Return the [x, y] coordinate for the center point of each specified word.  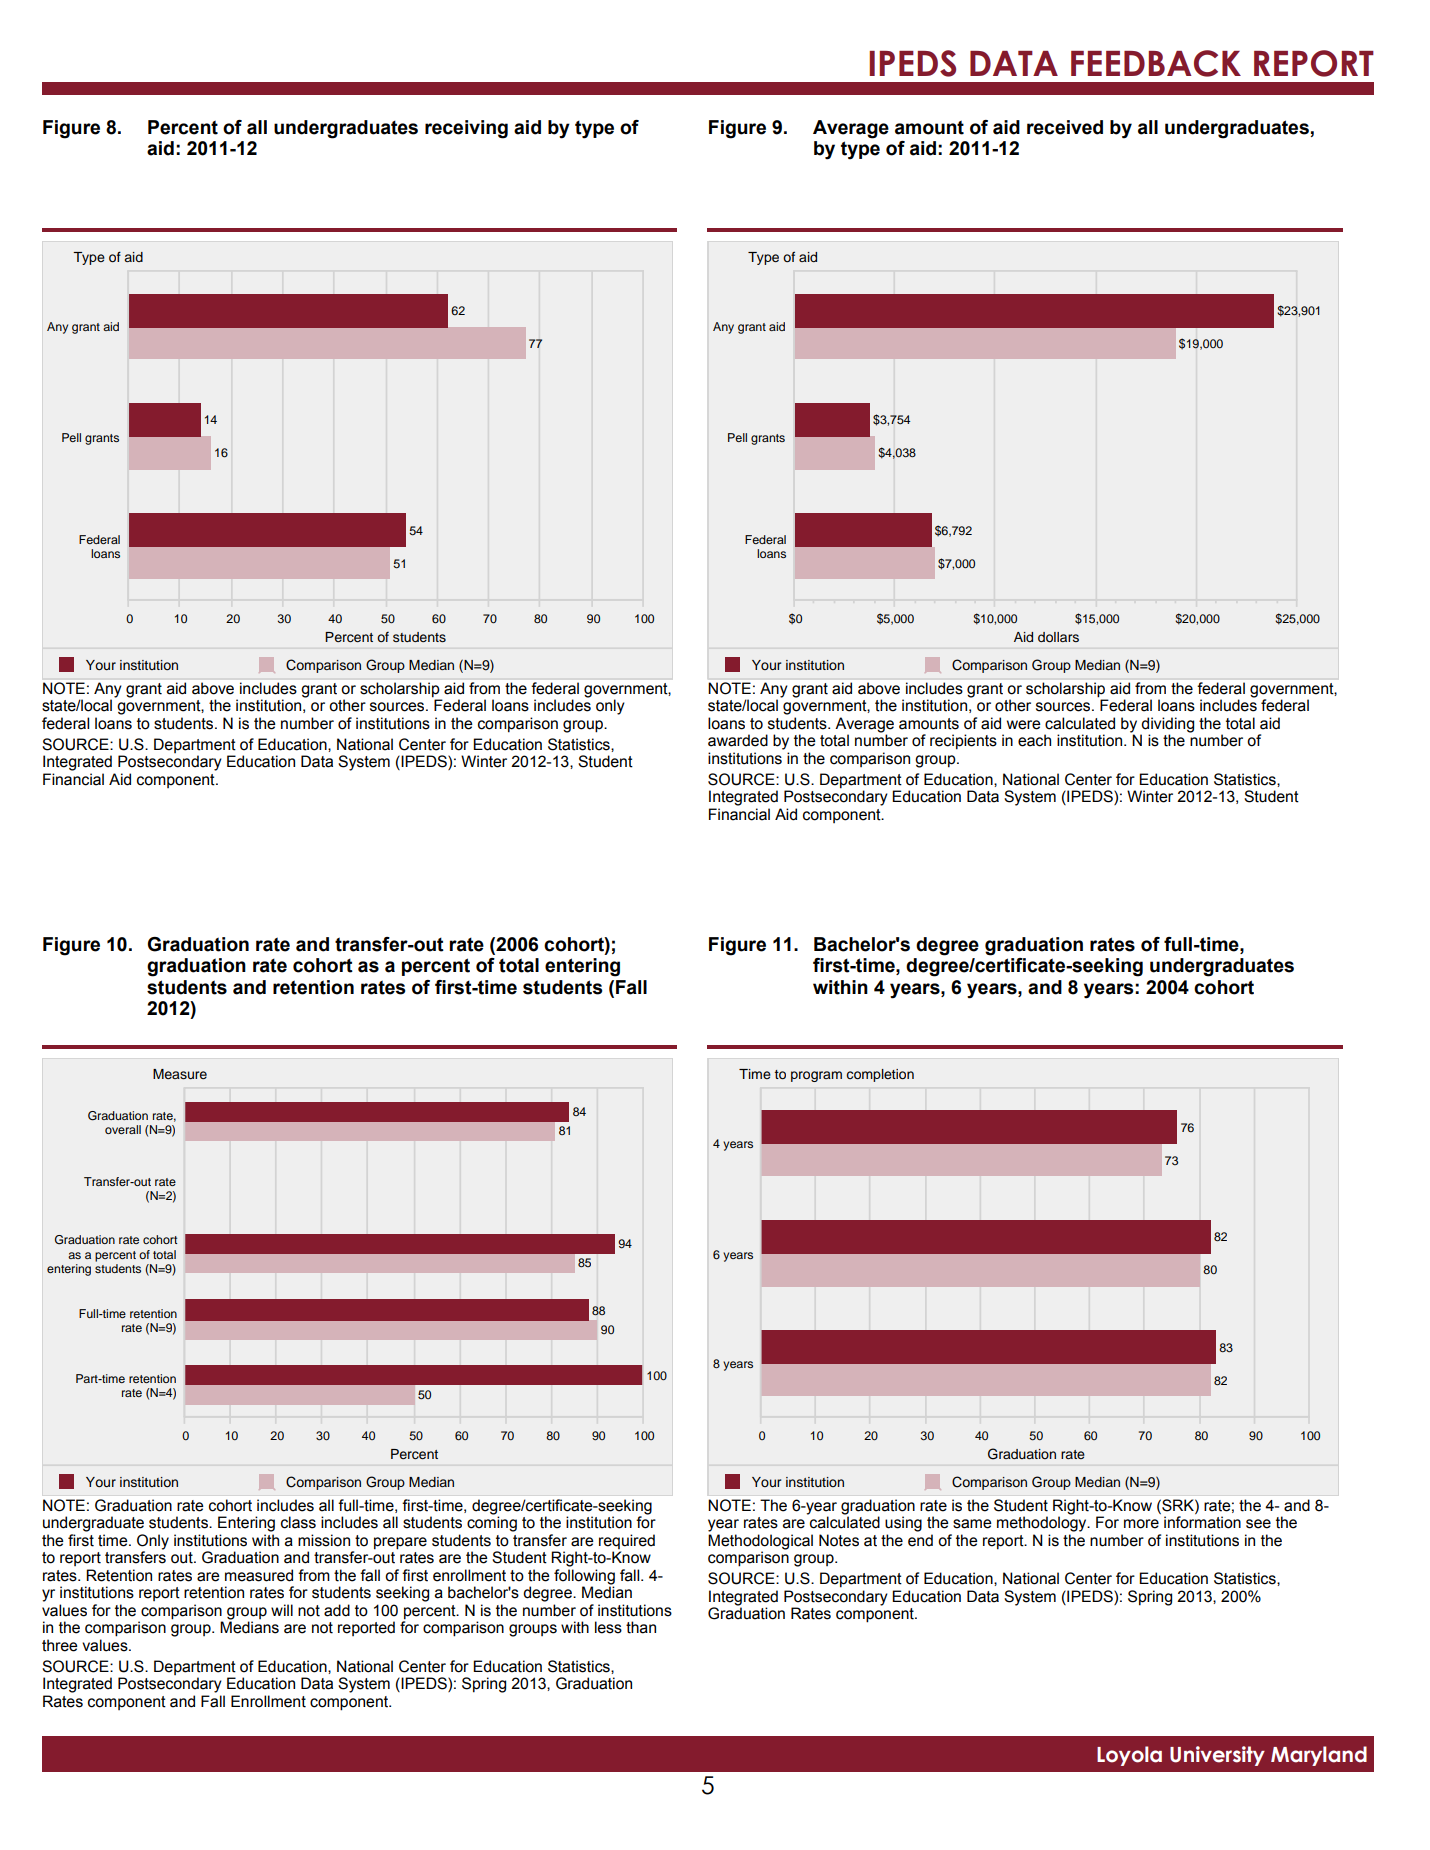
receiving [466, 129]
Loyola [1129, 1756]
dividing [1167, 726]
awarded [738, 740]
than [641, 1627]
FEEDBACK [1156, 63]
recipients [963, 742]
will [282, 1610]
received [1065, 127]
